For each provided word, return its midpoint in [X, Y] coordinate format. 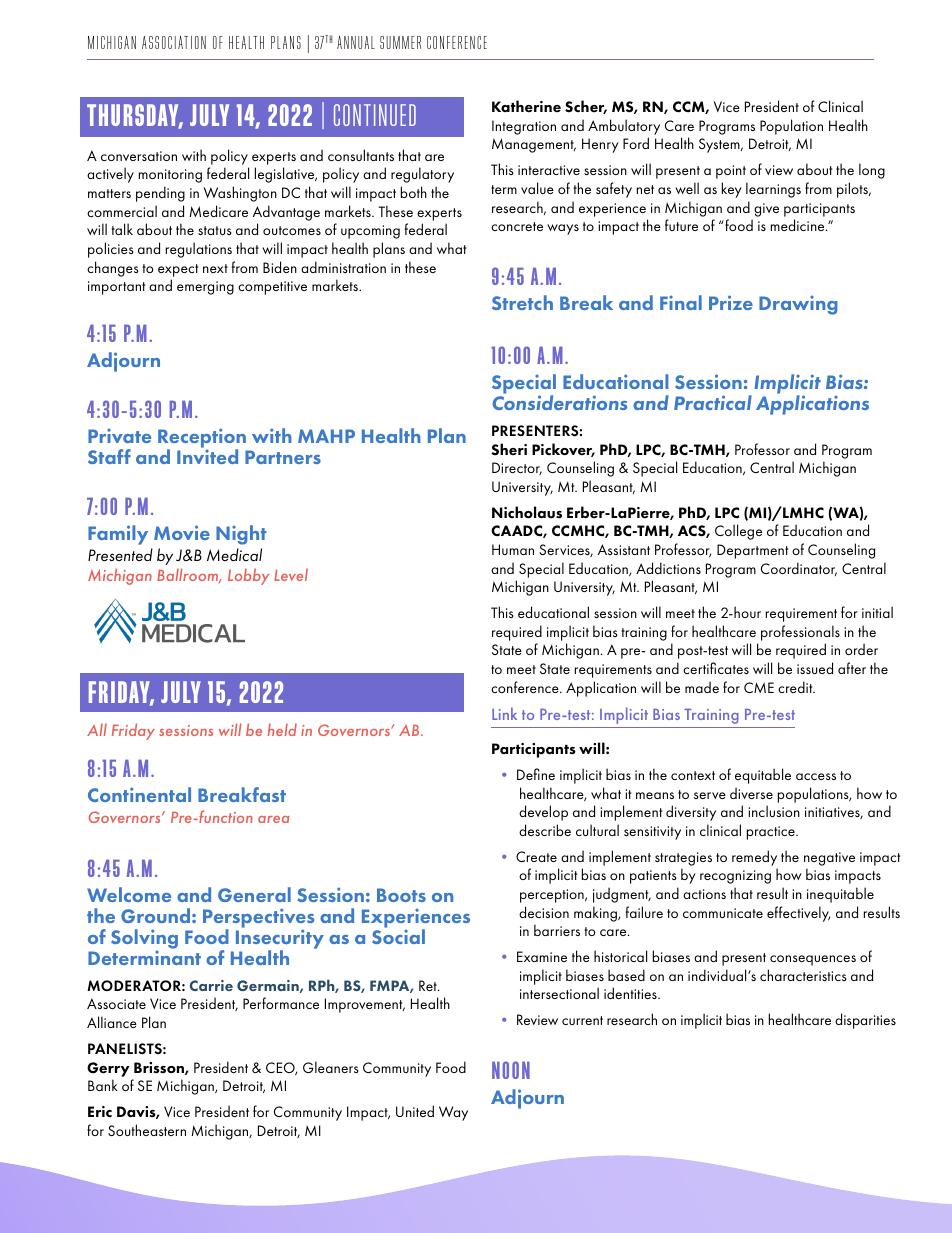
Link [504, 713]
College [738, 532]
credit [796, 687]
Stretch [522, 302]
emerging [205, 288]
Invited [207, 456]
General [254, 894]
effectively [798, 914]
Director [517, 468]
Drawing [798, 305]
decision [544, 912]
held [282, 729]
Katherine [526, 106]
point [731, 172]
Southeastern [147, 1130]
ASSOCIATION [174, 42]
